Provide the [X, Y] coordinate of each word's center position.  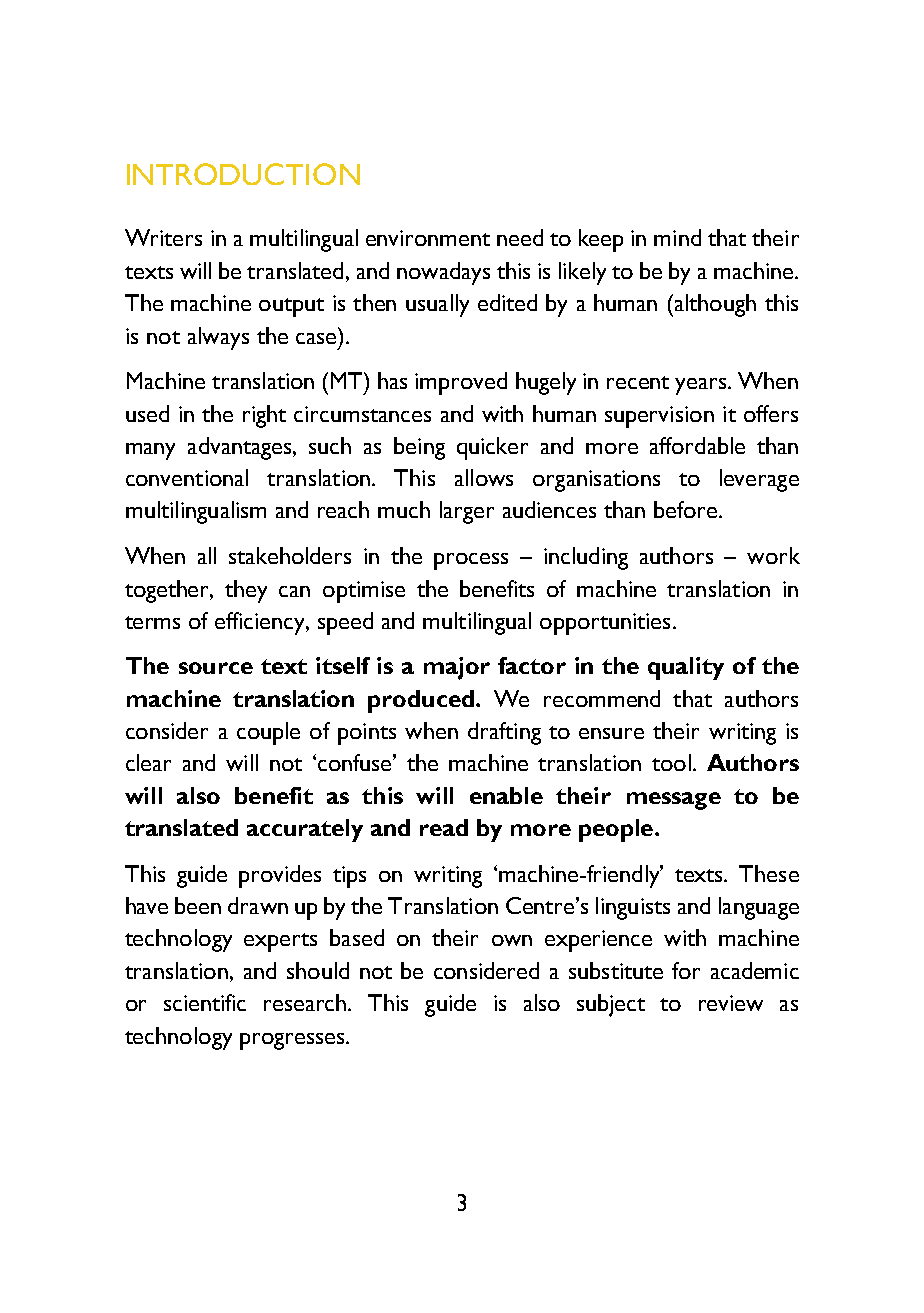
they [246, 591]
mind [677, 237]
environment [428, 238]
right [264, 416]
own [512, 940]
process [471, 561]
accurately [305, 830]
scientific [205, 1002]
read [444, 827]
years [700, 386]
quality [686, 668]
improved [461, 383]
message [674, 801]
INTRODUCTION [243, 174]
